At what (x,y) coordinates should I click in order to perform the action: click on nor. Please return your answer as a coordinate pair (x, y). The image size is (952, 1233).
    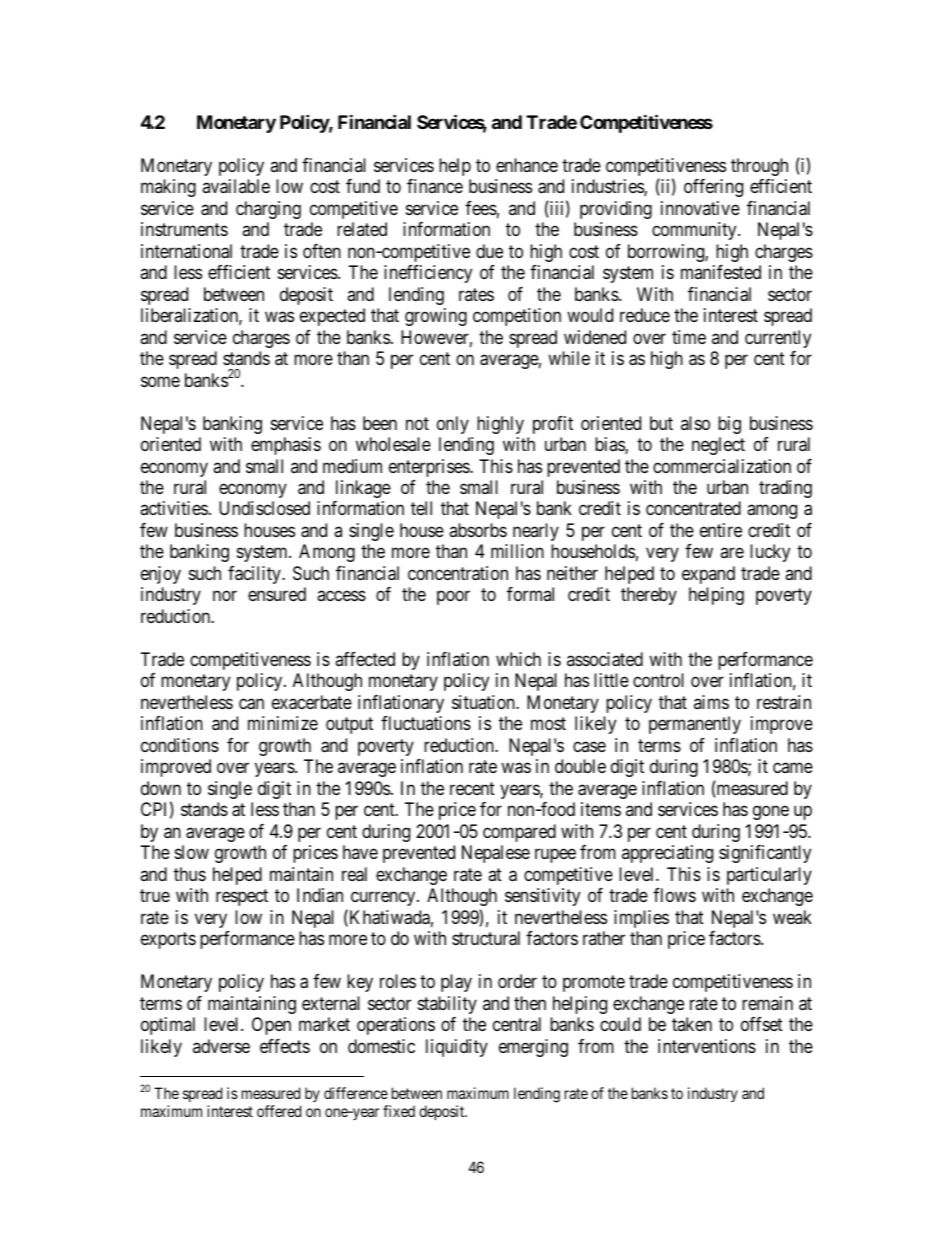
    Looking at the image, I should click on (225, 596).
